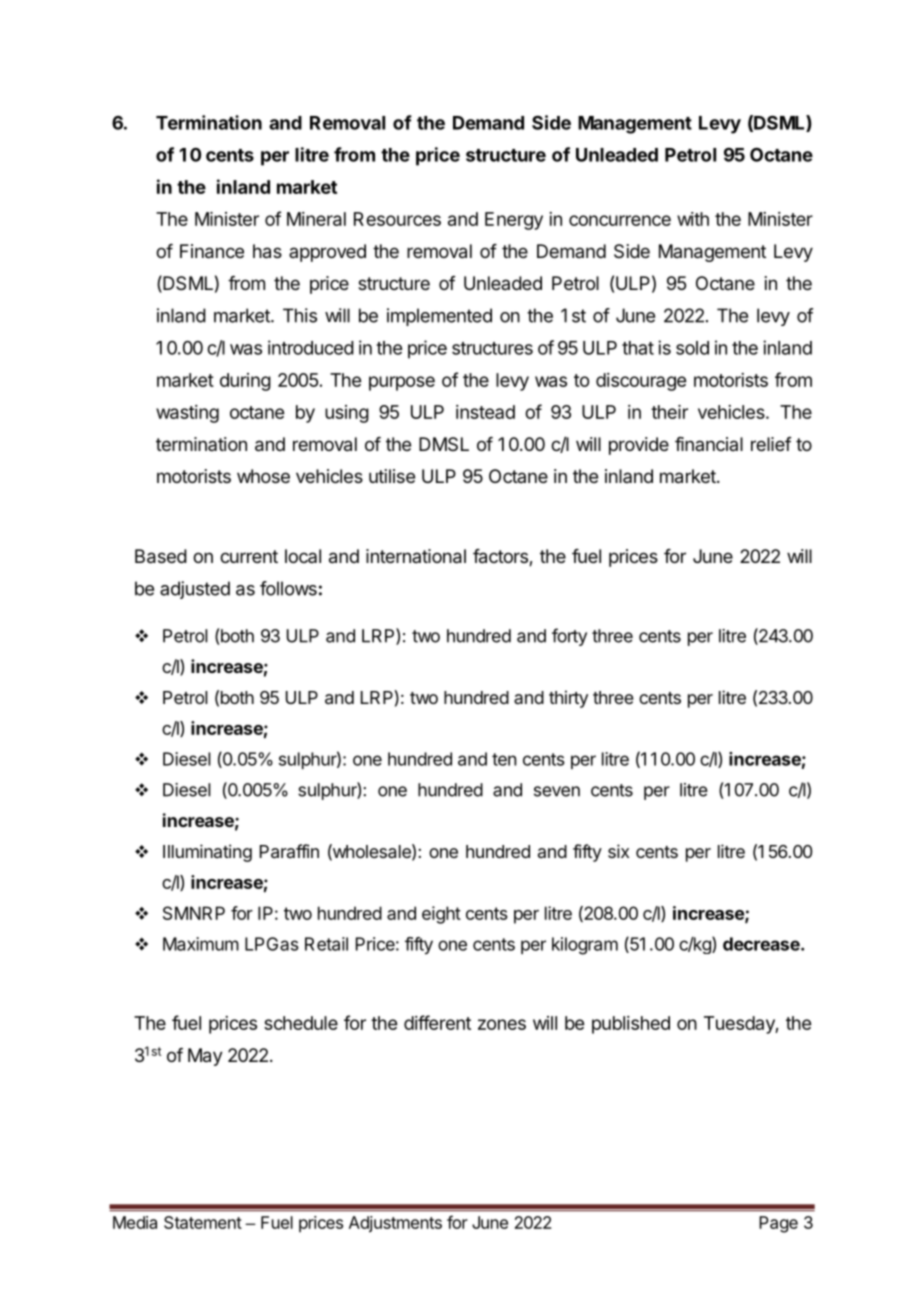  What do you see at coordinates (207, 853) in the screenshot?
I see `Illuminating` at bounding box center [207, 853].
